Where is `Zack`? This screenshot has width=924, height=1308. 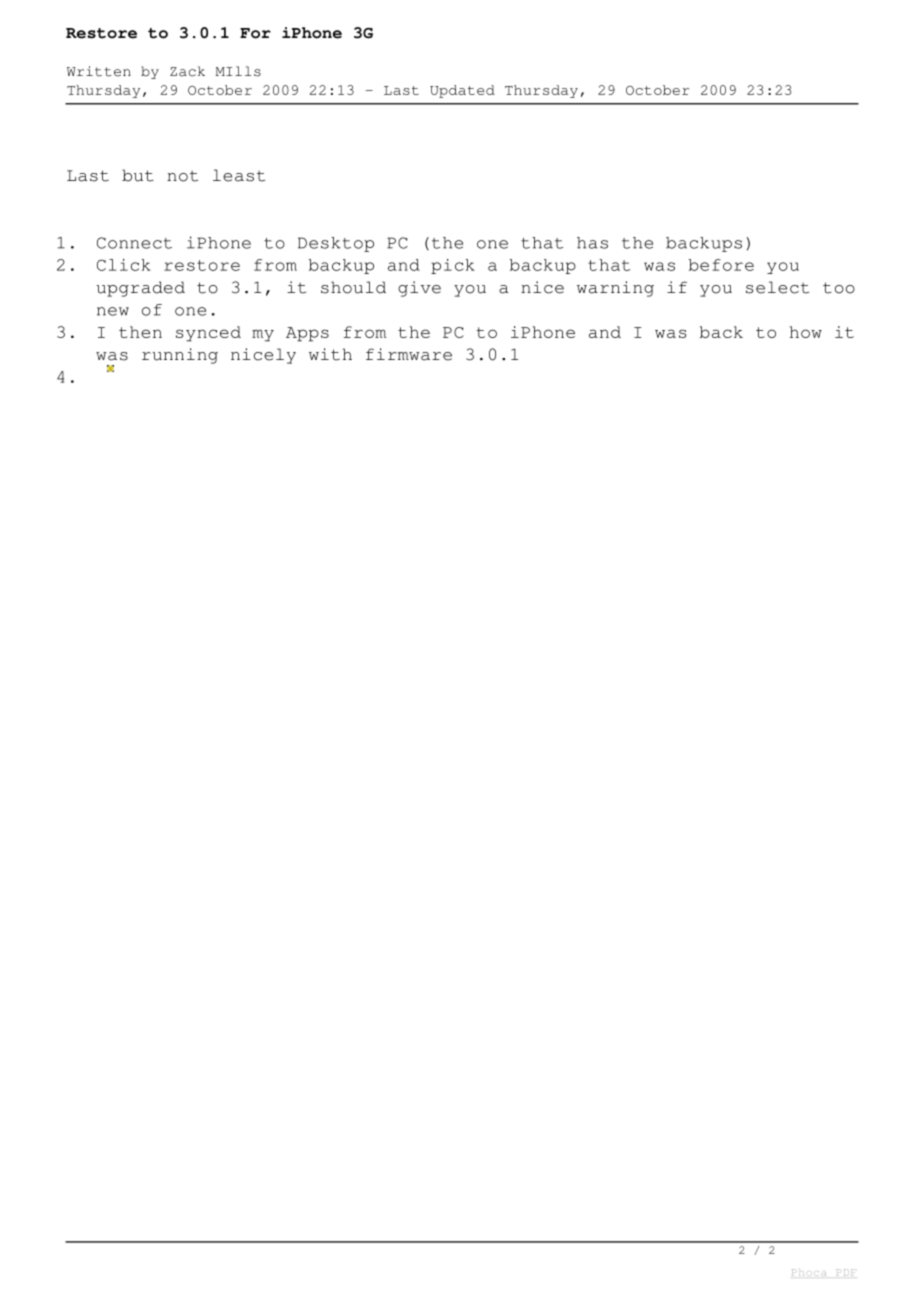 Zack is located at coordinates (187, 71).
